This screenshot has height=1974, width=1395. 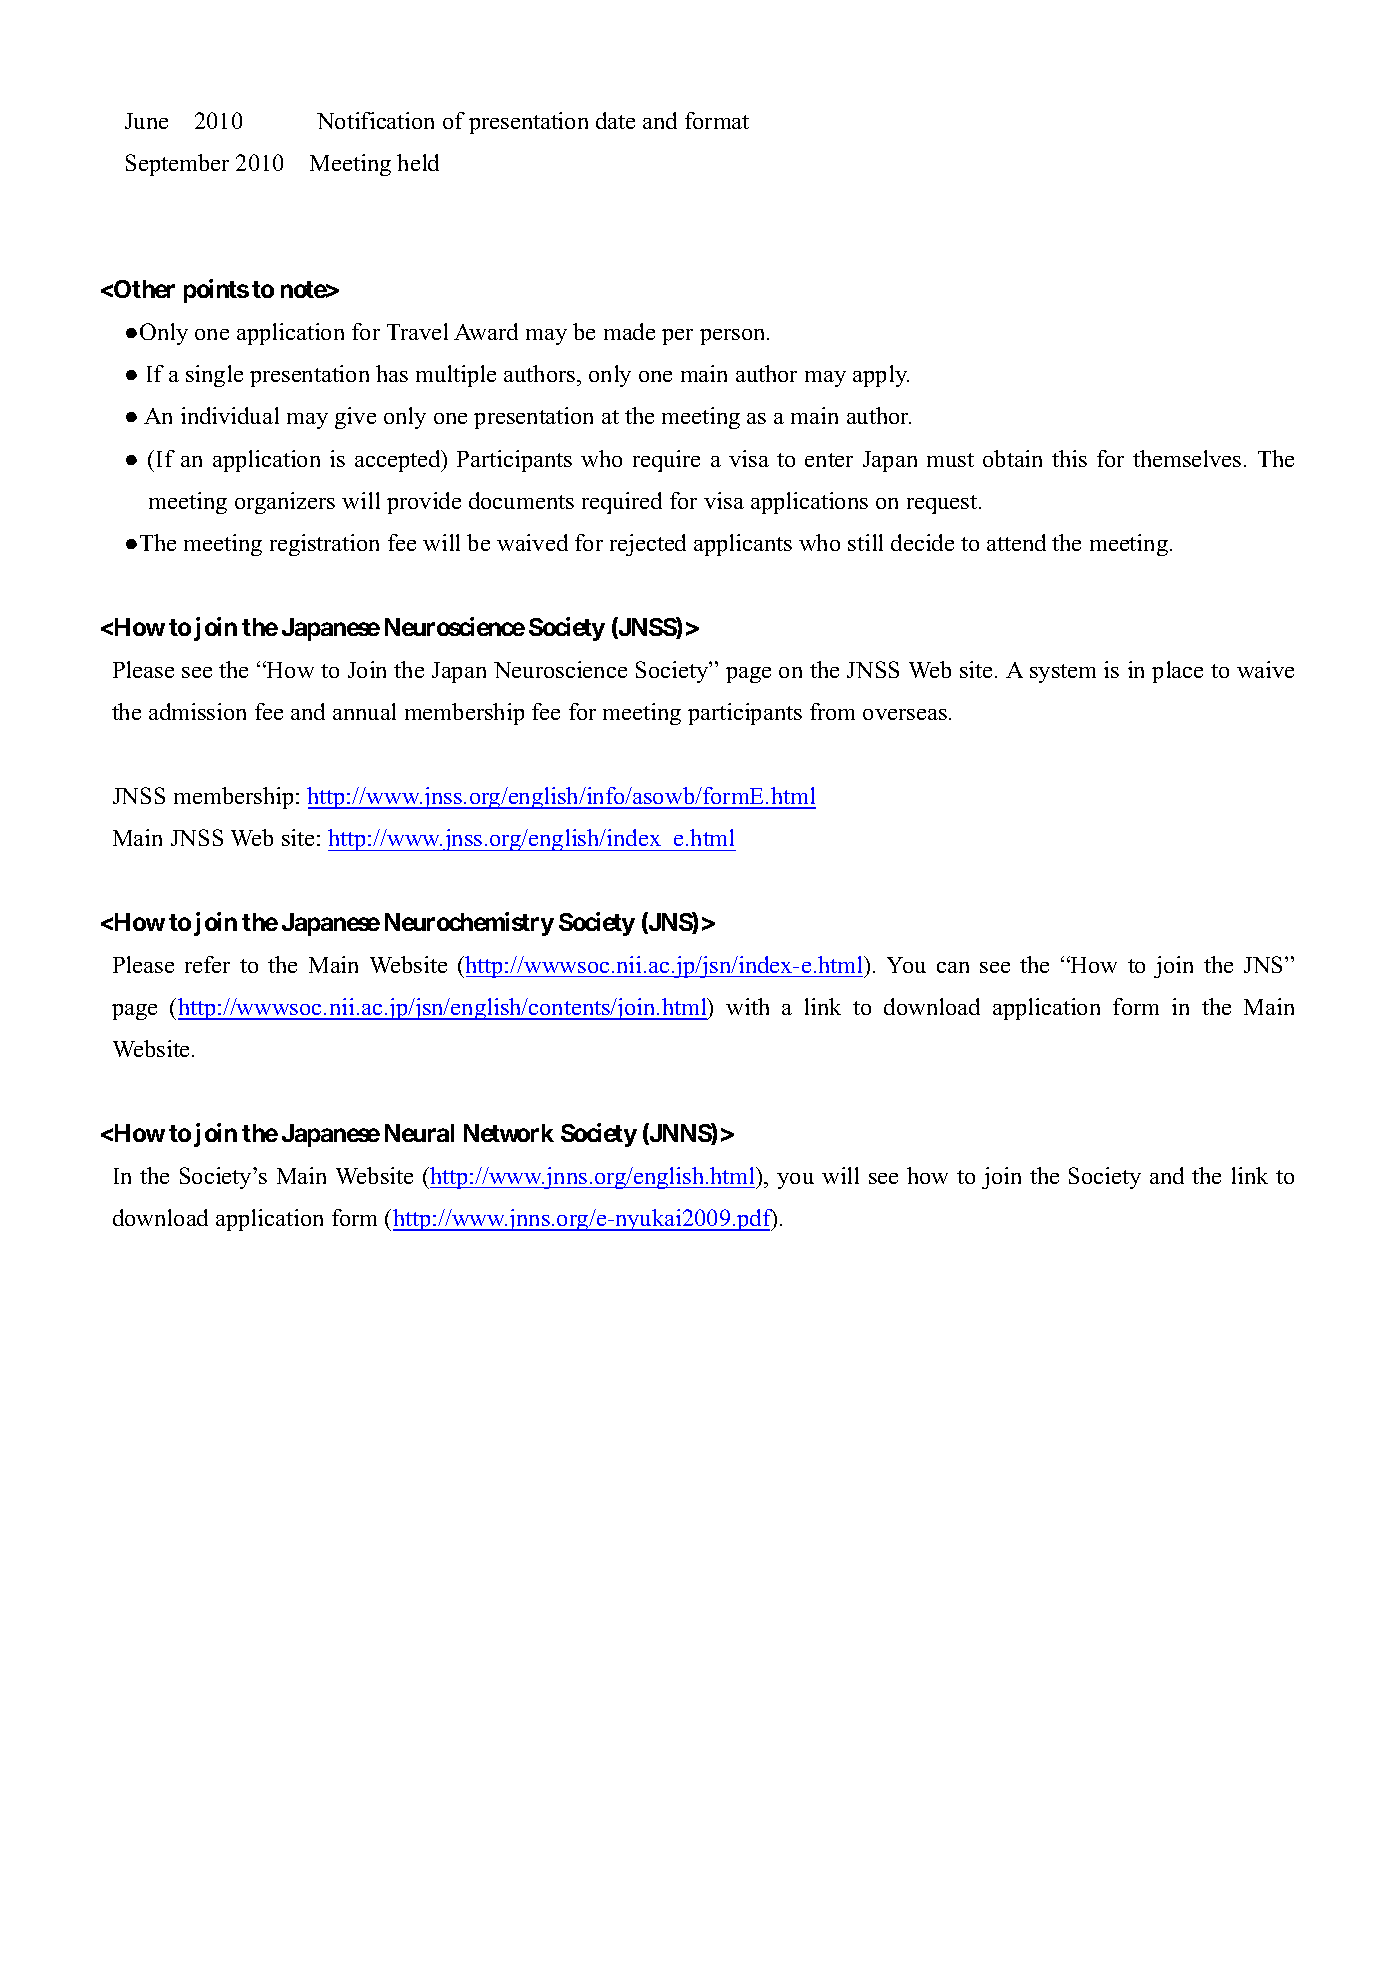 I want to click on apply, so click(x=881, y=376).
